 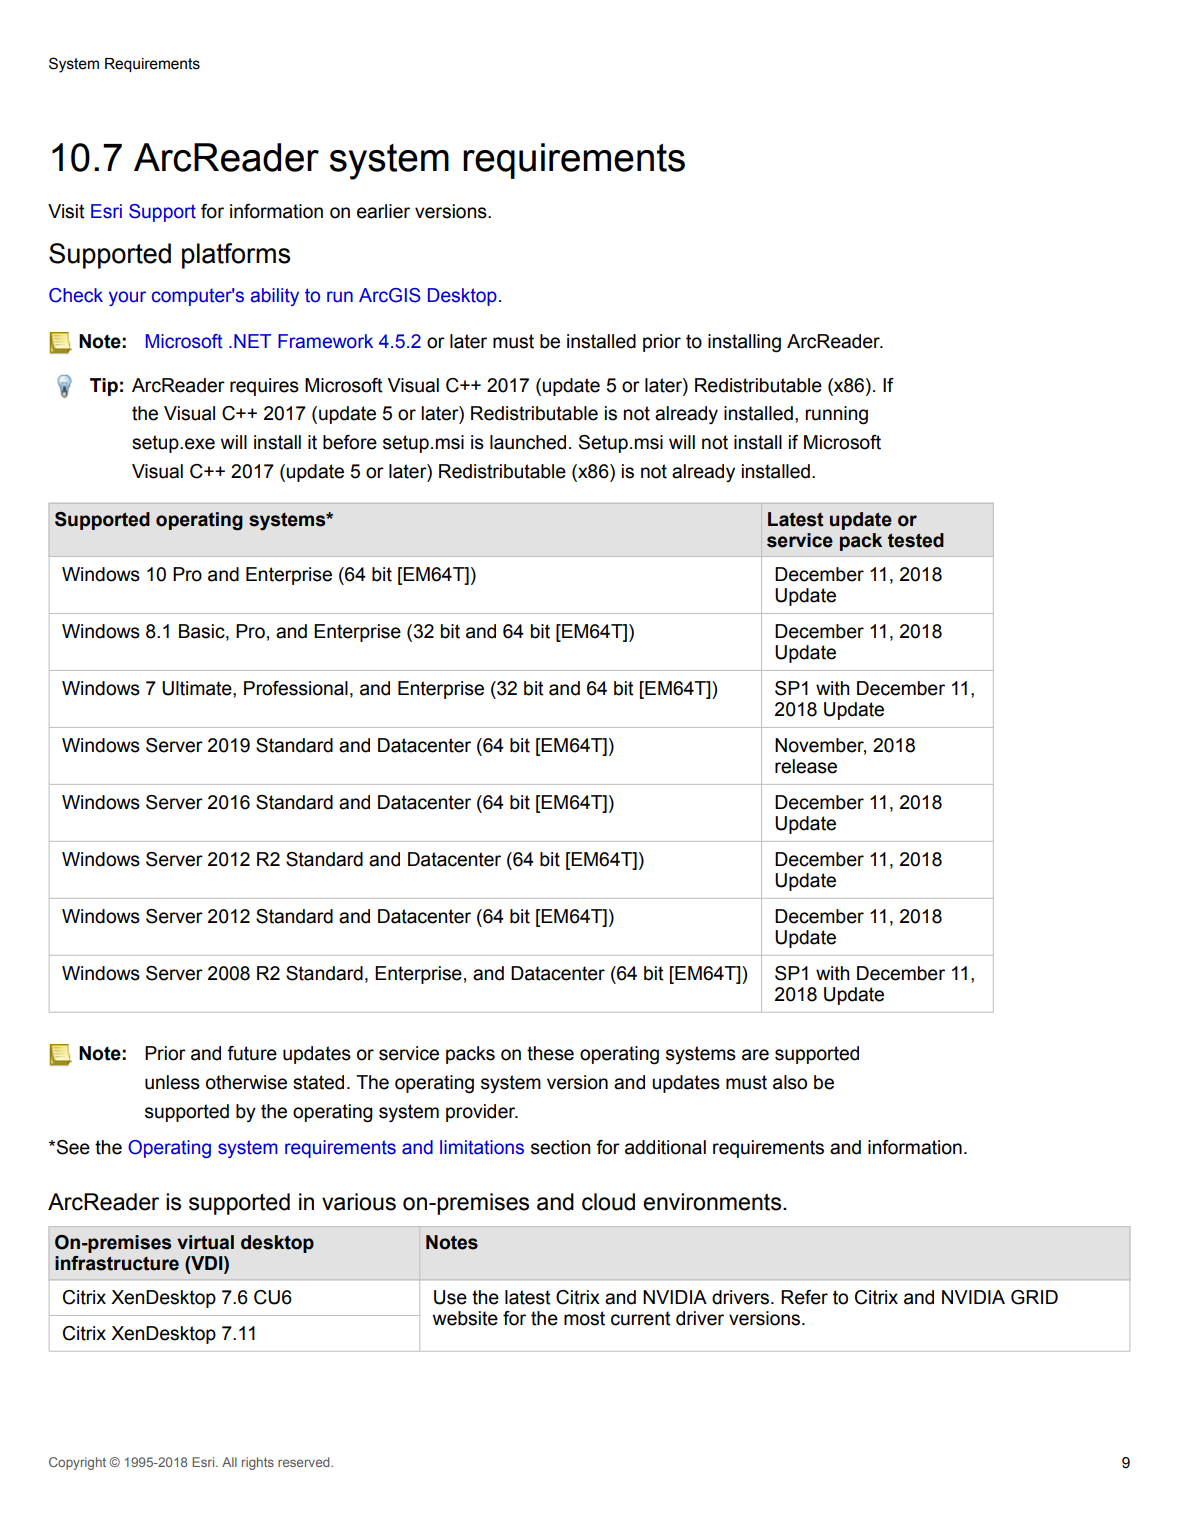 I want to click on tested, so click(x=916, y=540).
